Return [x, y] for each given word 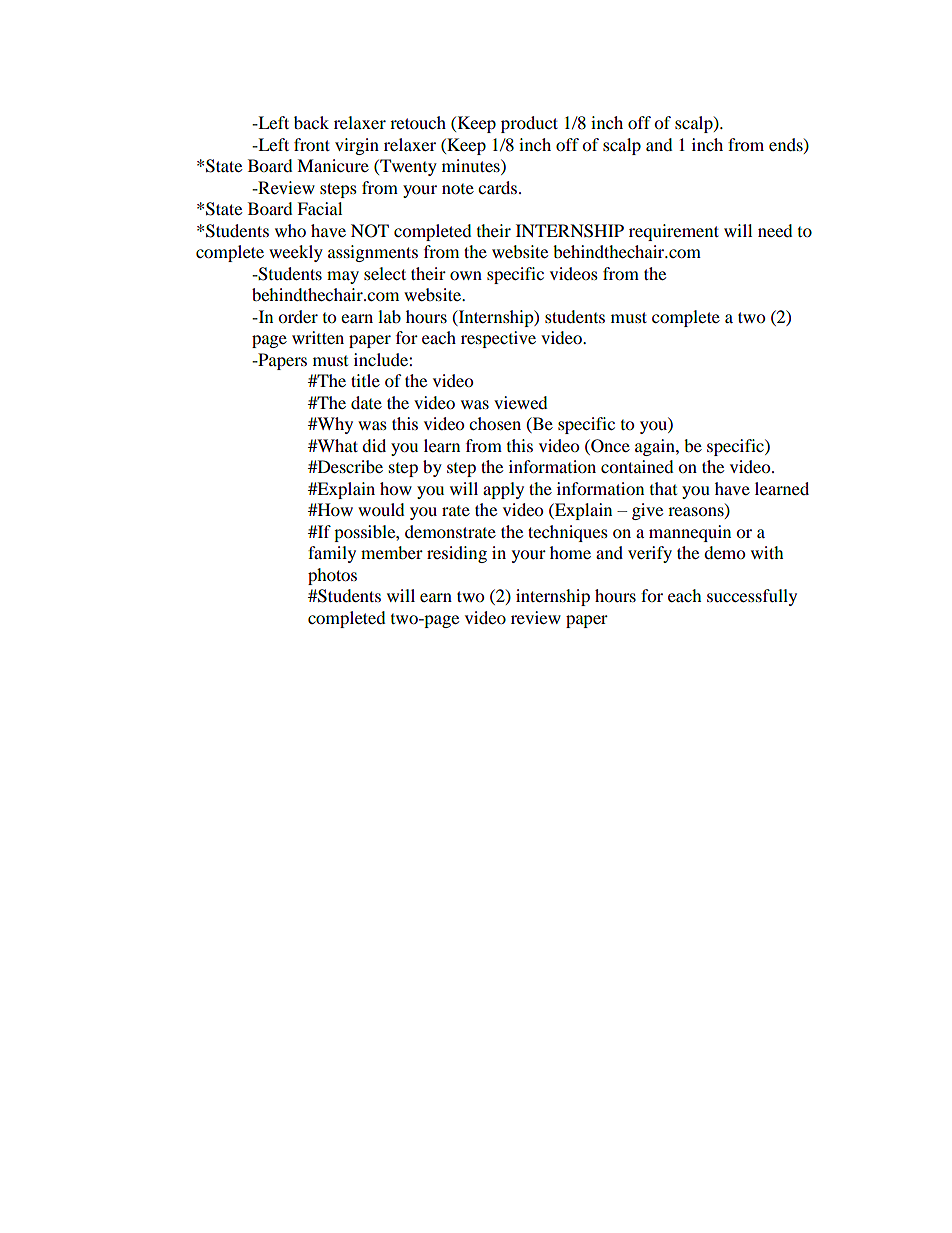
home [570, 552]
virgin [357, 146]
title [365, 380]
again [656, 447]
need [775, 230]
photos [332, 576]
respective [498, 339]
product [529, 124]
